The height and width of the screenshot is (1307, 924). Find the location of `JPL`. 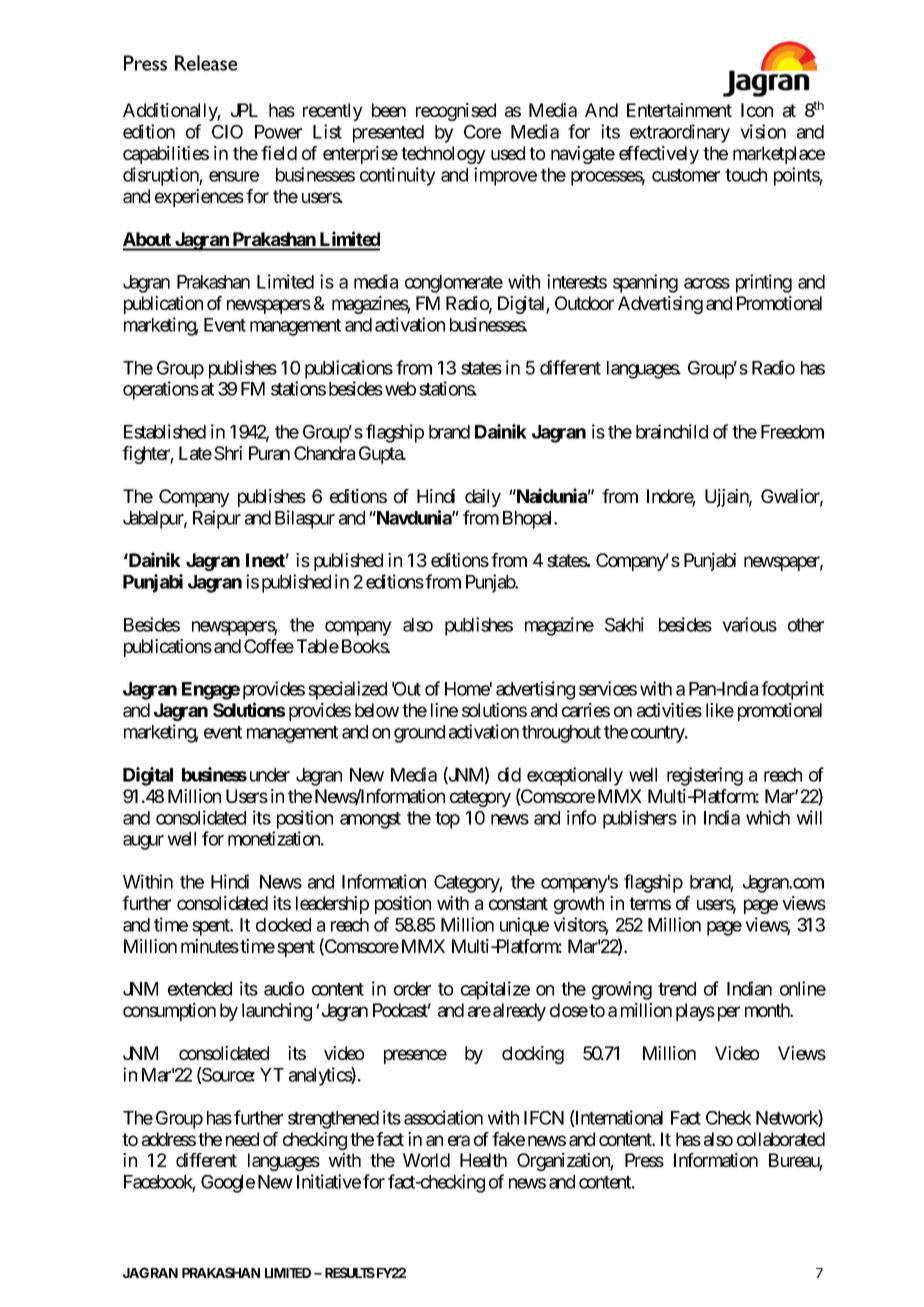

JPL is located at coordinates (244, 110).
